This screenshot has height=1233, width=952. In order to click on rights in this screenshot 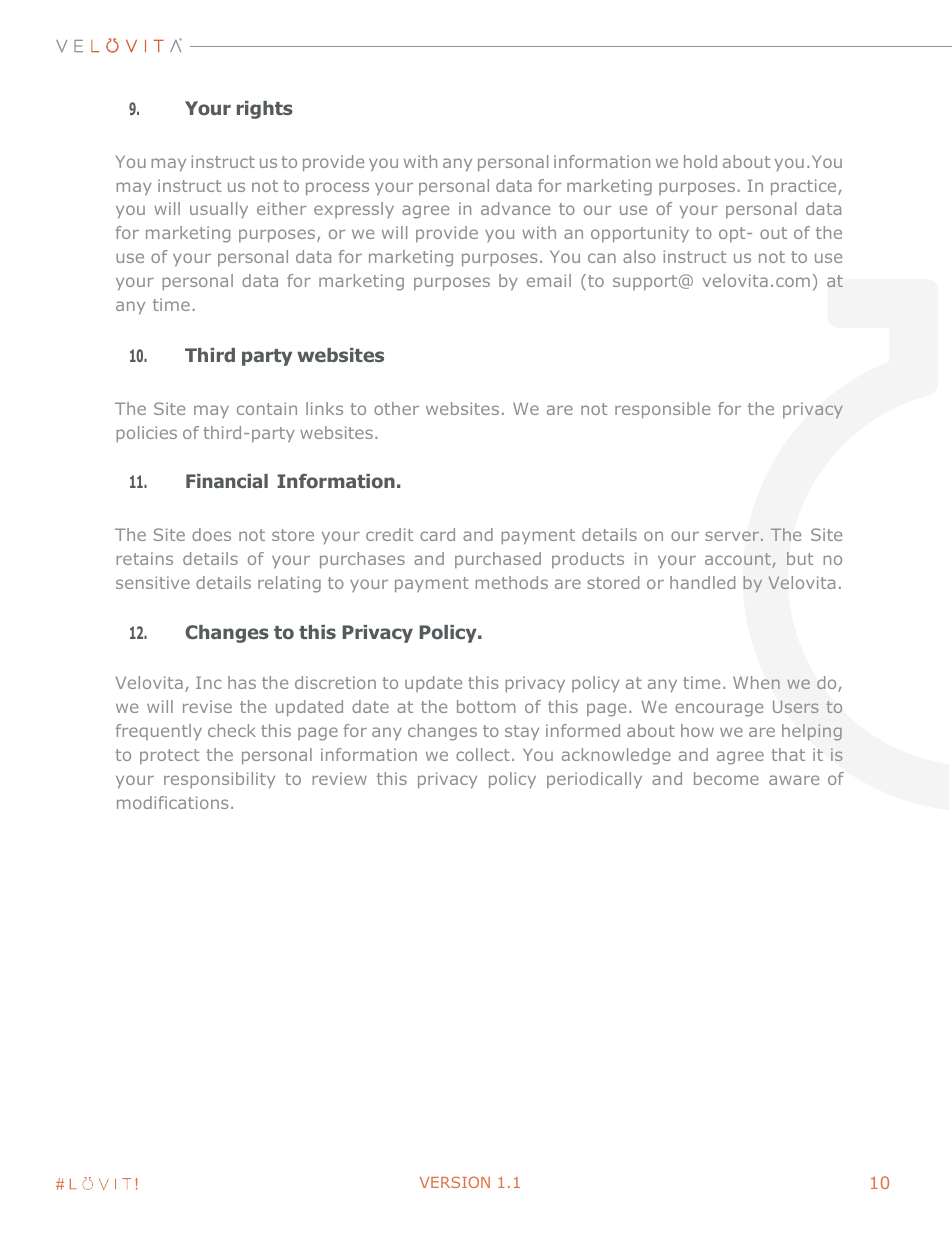, I will do `click(265, 110)`.
